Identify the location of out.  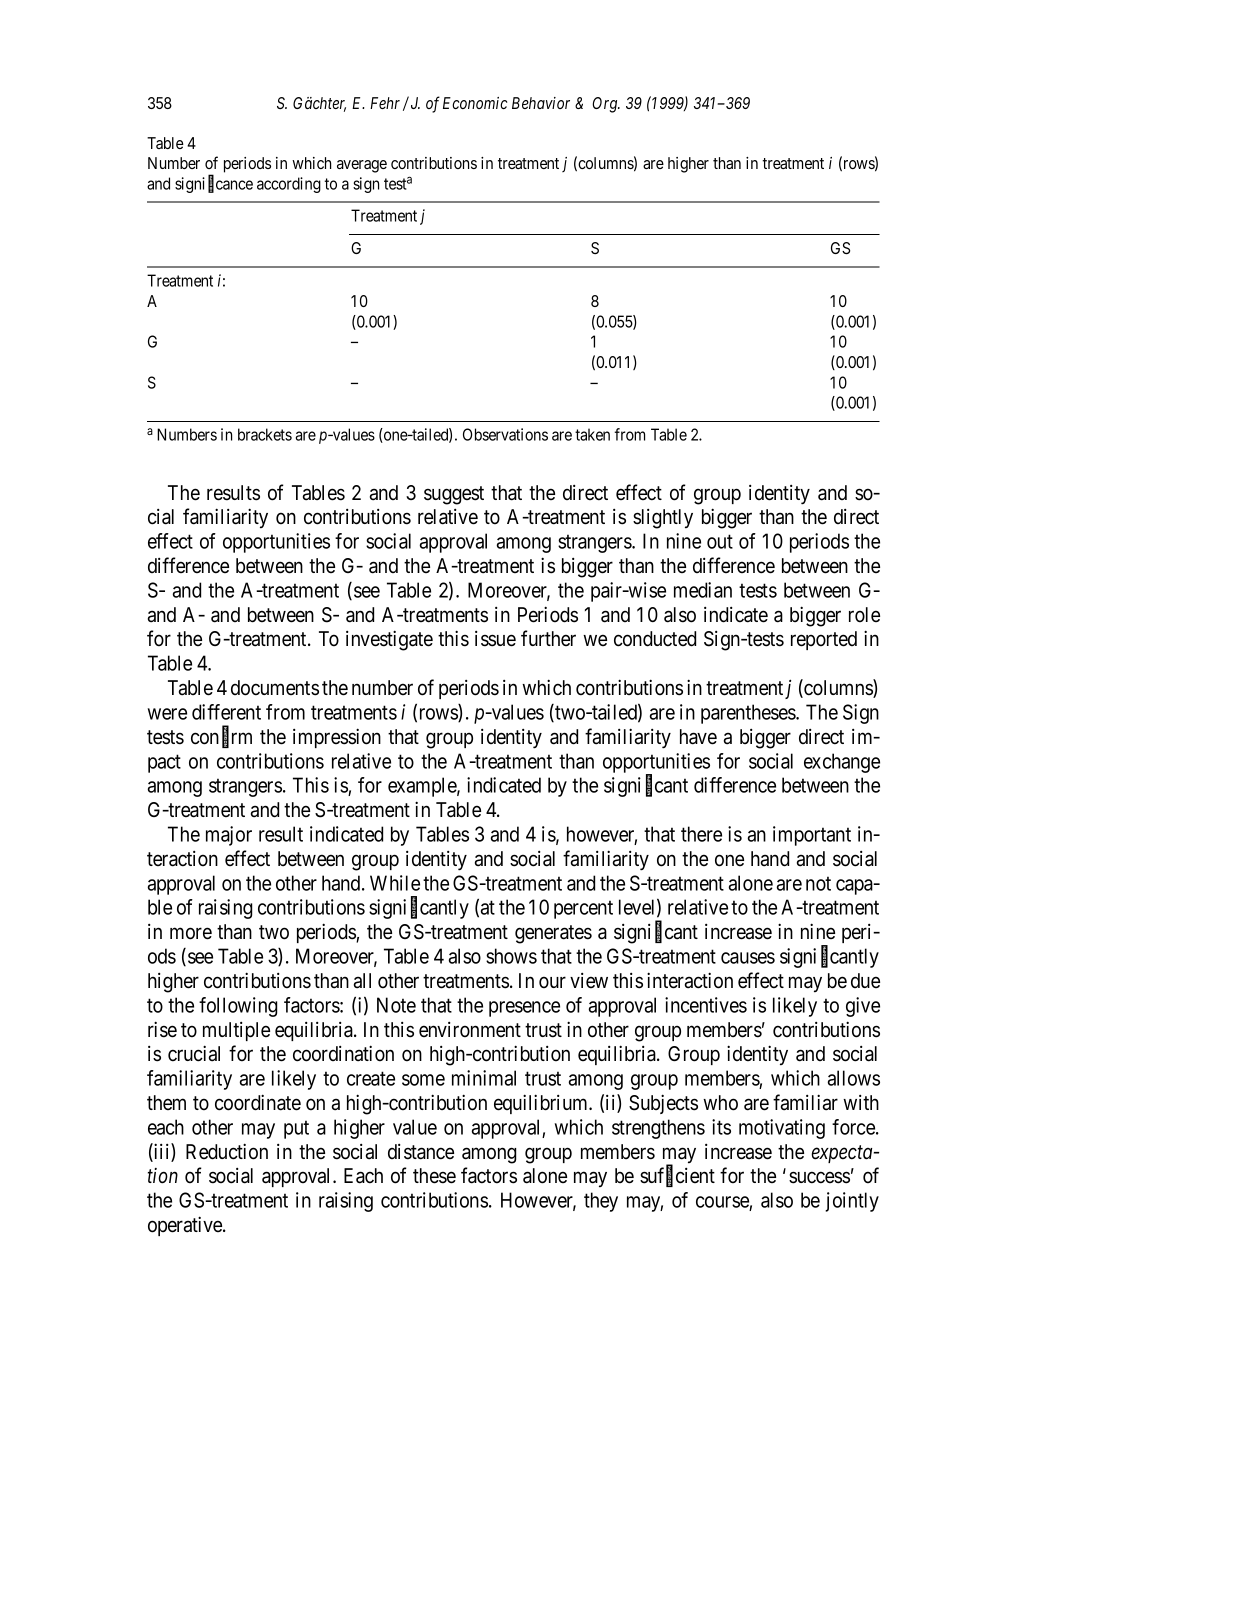
(720, 542).
